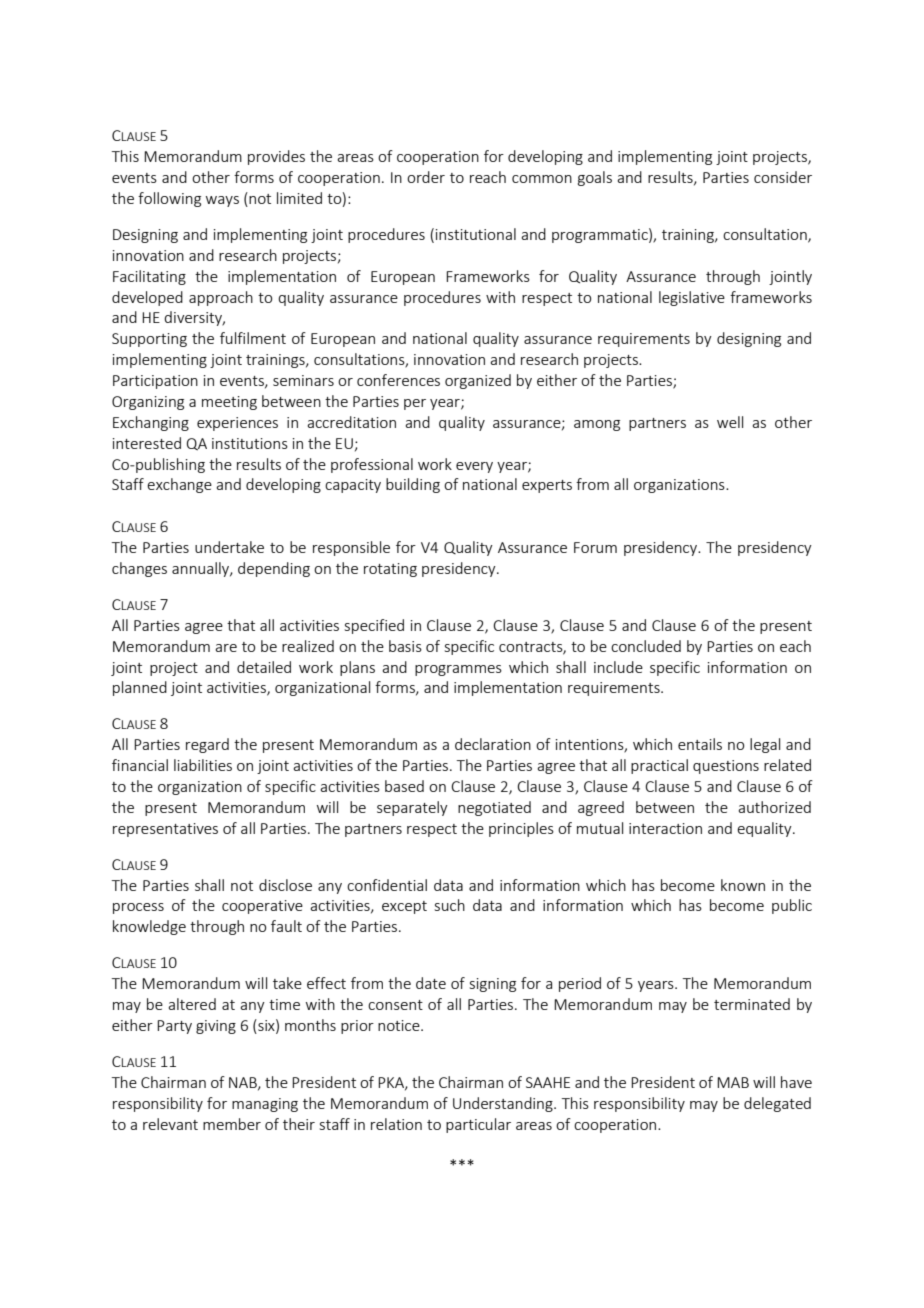  Describe the element at coordinates (474, 467) in the screenshot. I see `every` at that location.
